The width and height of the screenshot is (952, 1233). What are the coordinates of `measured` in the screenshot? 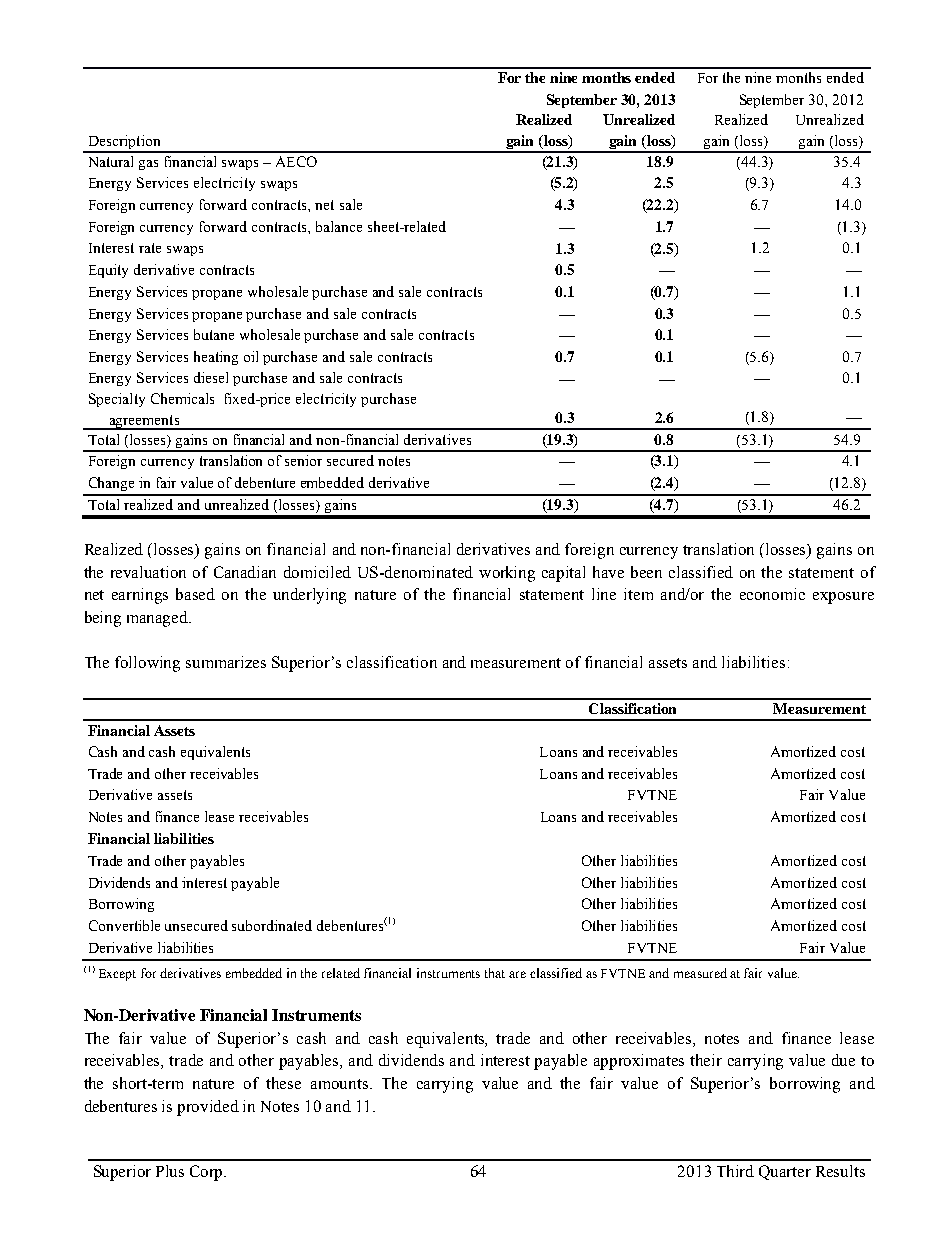 It's located at (700, 973).
